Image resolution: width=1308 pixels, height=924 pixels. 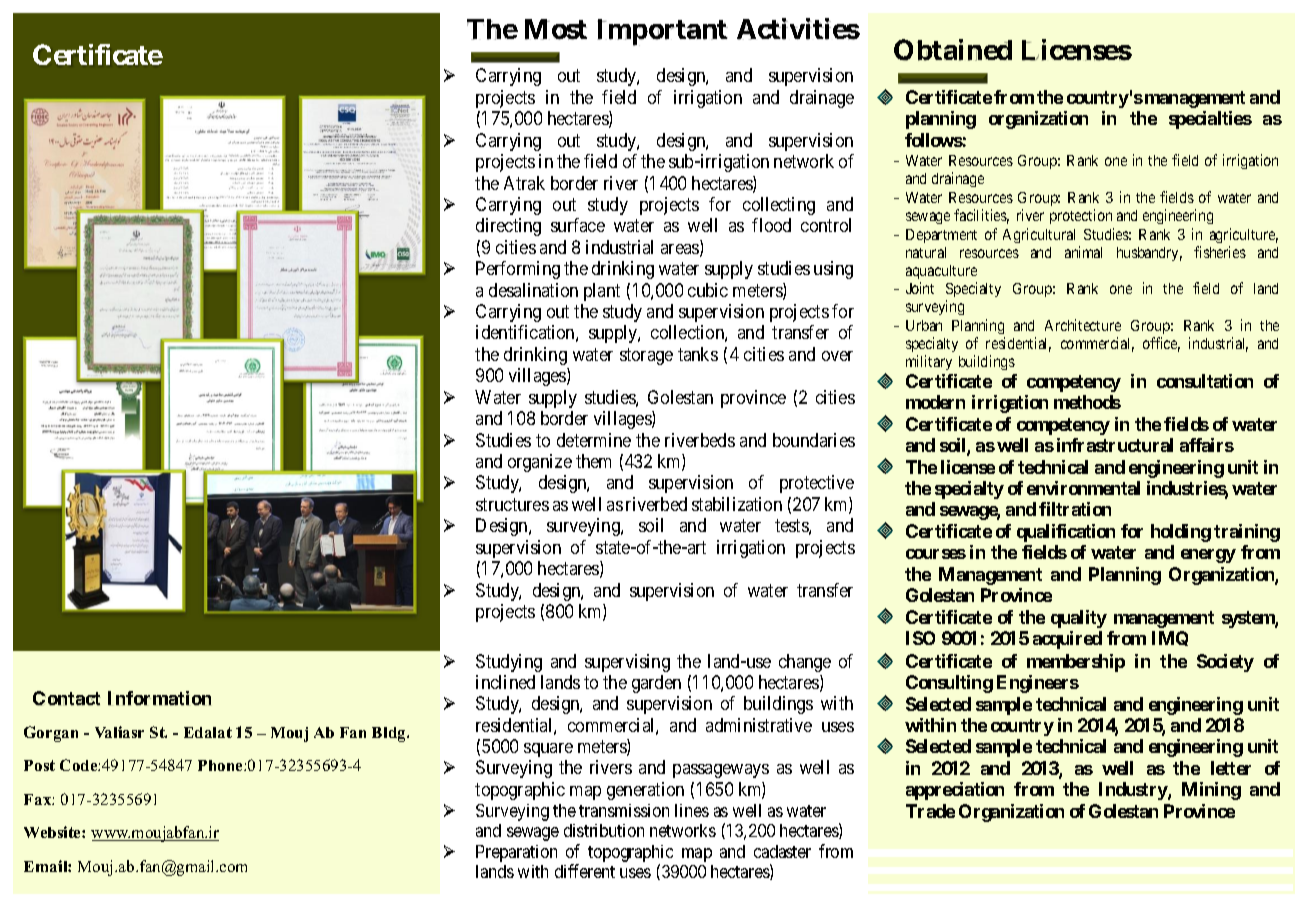 What do you see at coordinates (39, 765) in the screenshot?
I see `Post` at bounding box center [39, 765].
